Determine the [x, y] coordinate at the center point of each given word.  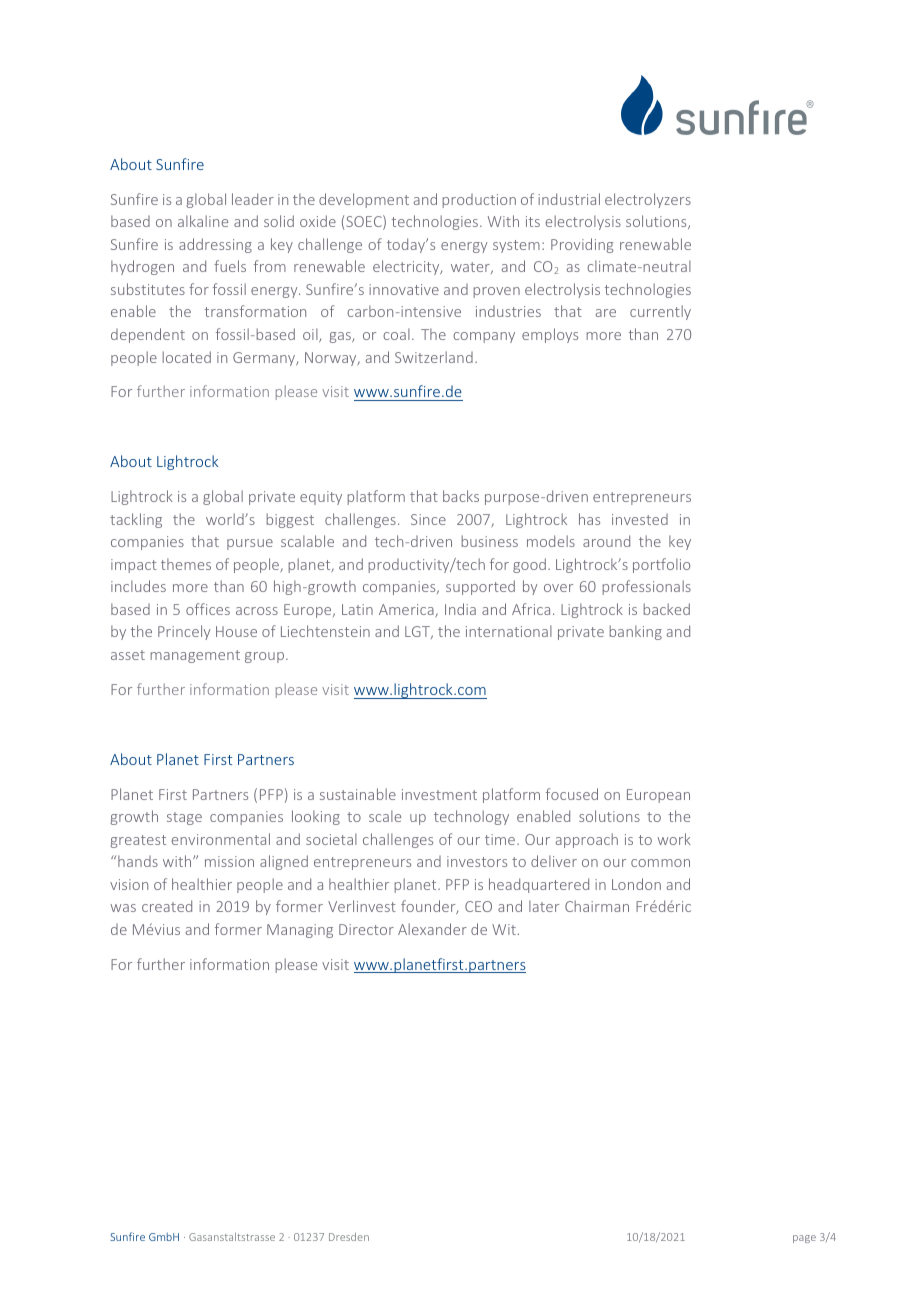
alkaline [203, 221]
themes [186, 564]
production [479, 201]
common [660, 863]
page [804, 1239]
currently [660, 312]
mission [229, 861]
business [490, 541]
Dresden [349, 1237]
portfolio [661, 565]
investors [477, 861]
